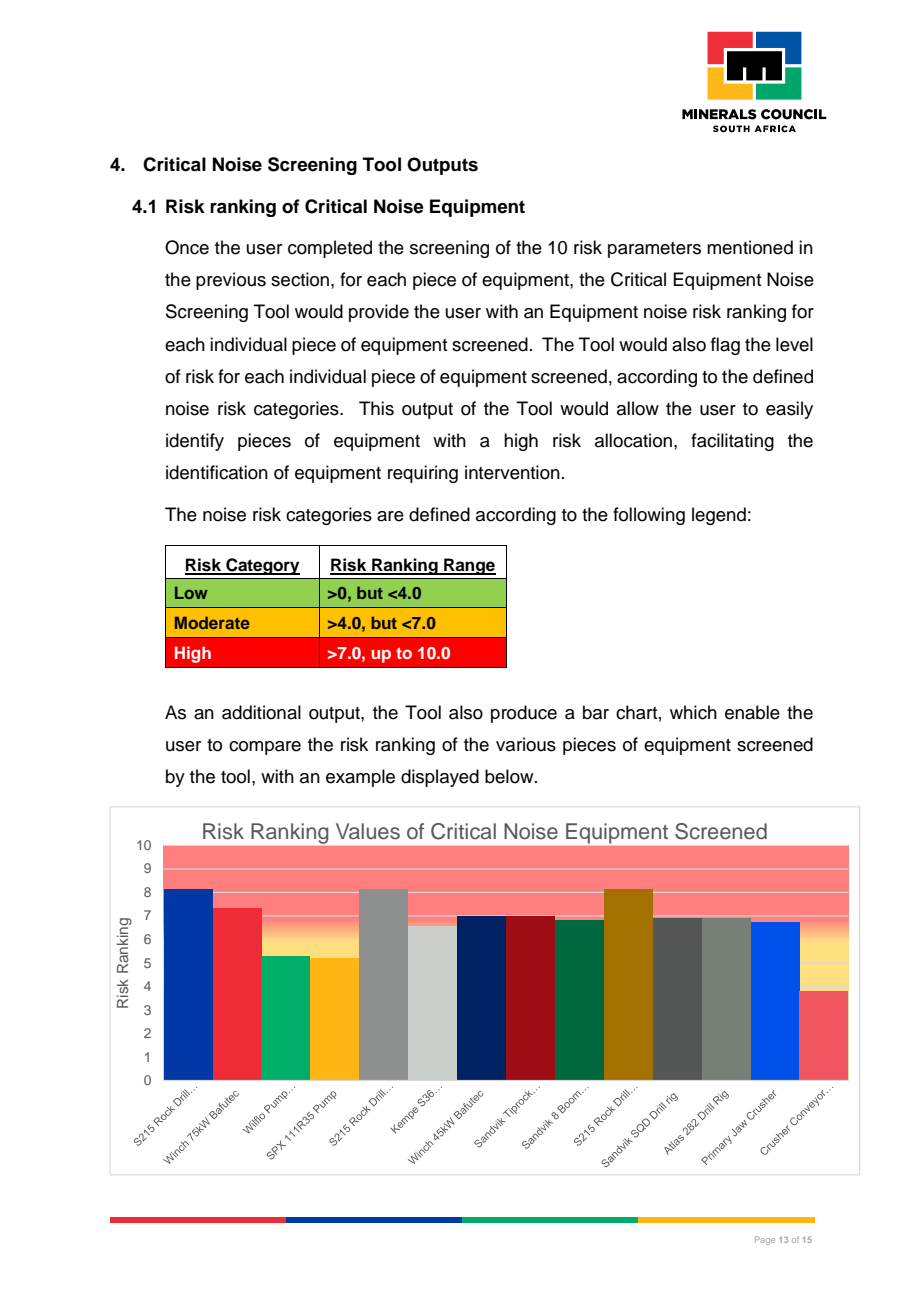 Image resolution: width=924 pixels, height=1308 pixels. Describe the element at coordinates (379, 313) in the screenshot. I see `provide` at that location.
